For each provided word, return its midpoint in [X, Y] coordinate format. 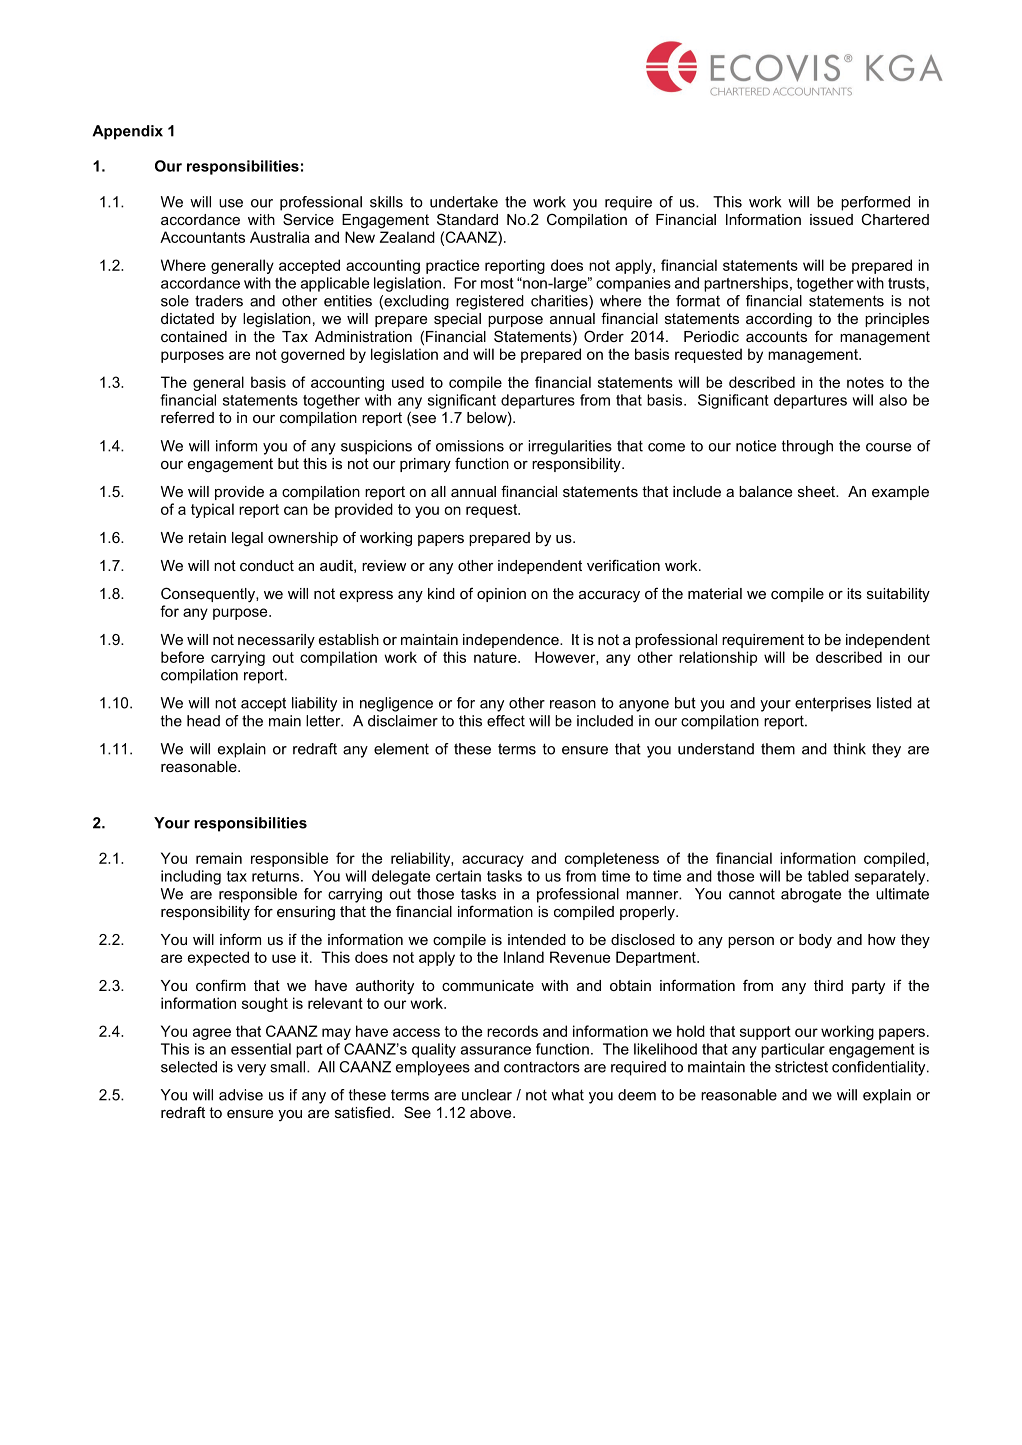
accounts [776, 336]
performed [875, 203]
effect [506, 721]
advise [241, 1095]
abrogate [811, 895]
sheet [817, 491]
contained [194, 336]
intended [537, 939]
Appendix [127, 132]
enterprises [833, 704]
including [191, 877]
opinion [501, 595]
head [203, 721]
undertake [464, 202]
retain [207, 537]
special [457, 320]
